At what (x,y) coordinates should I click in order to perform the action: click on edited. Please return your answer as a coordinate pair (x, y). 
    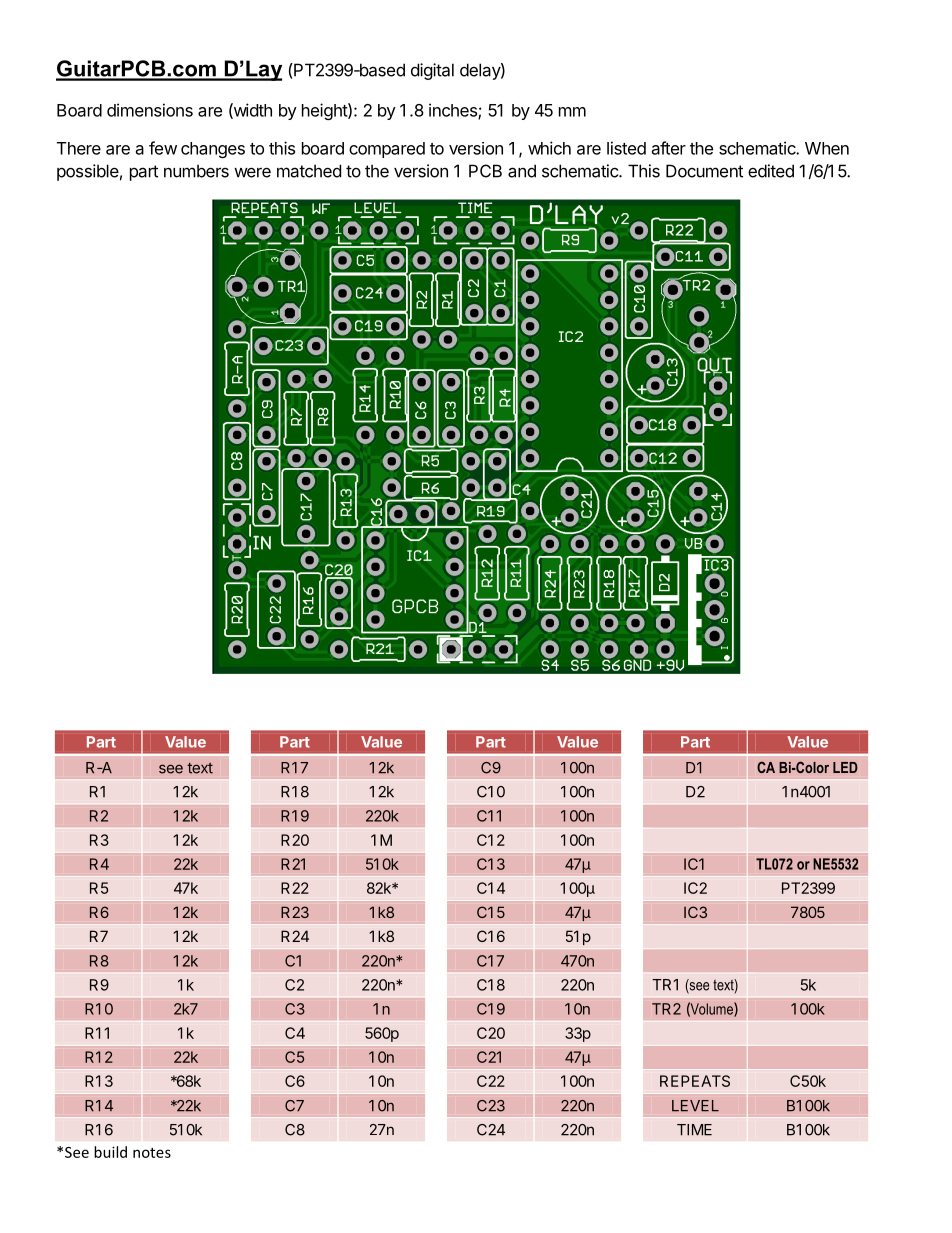
    Looking at the image, I should click on (771, 171).
